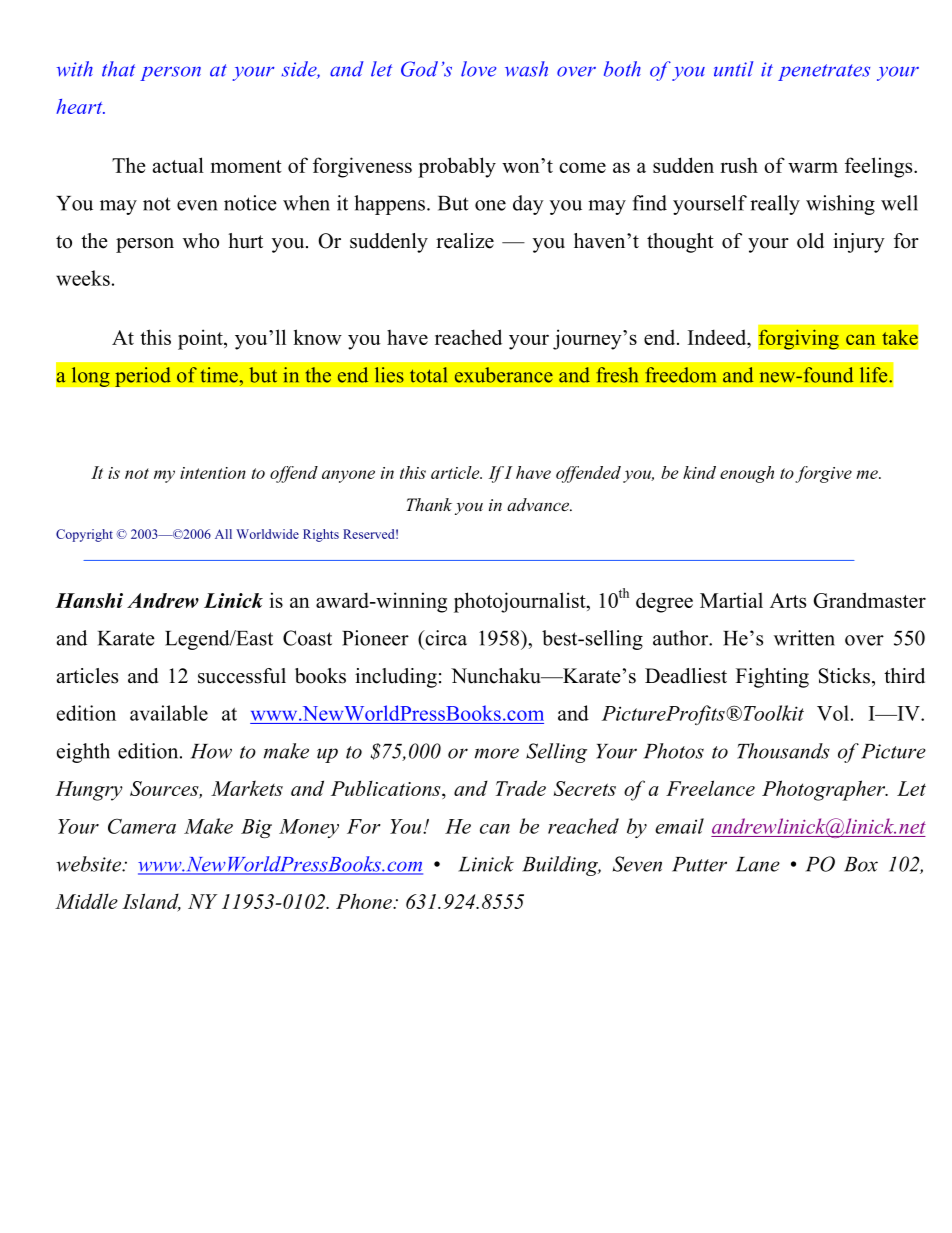  What do you see at coordinates (747, 474) in the document?
I see `enough` at bounding box center [747, 474].
